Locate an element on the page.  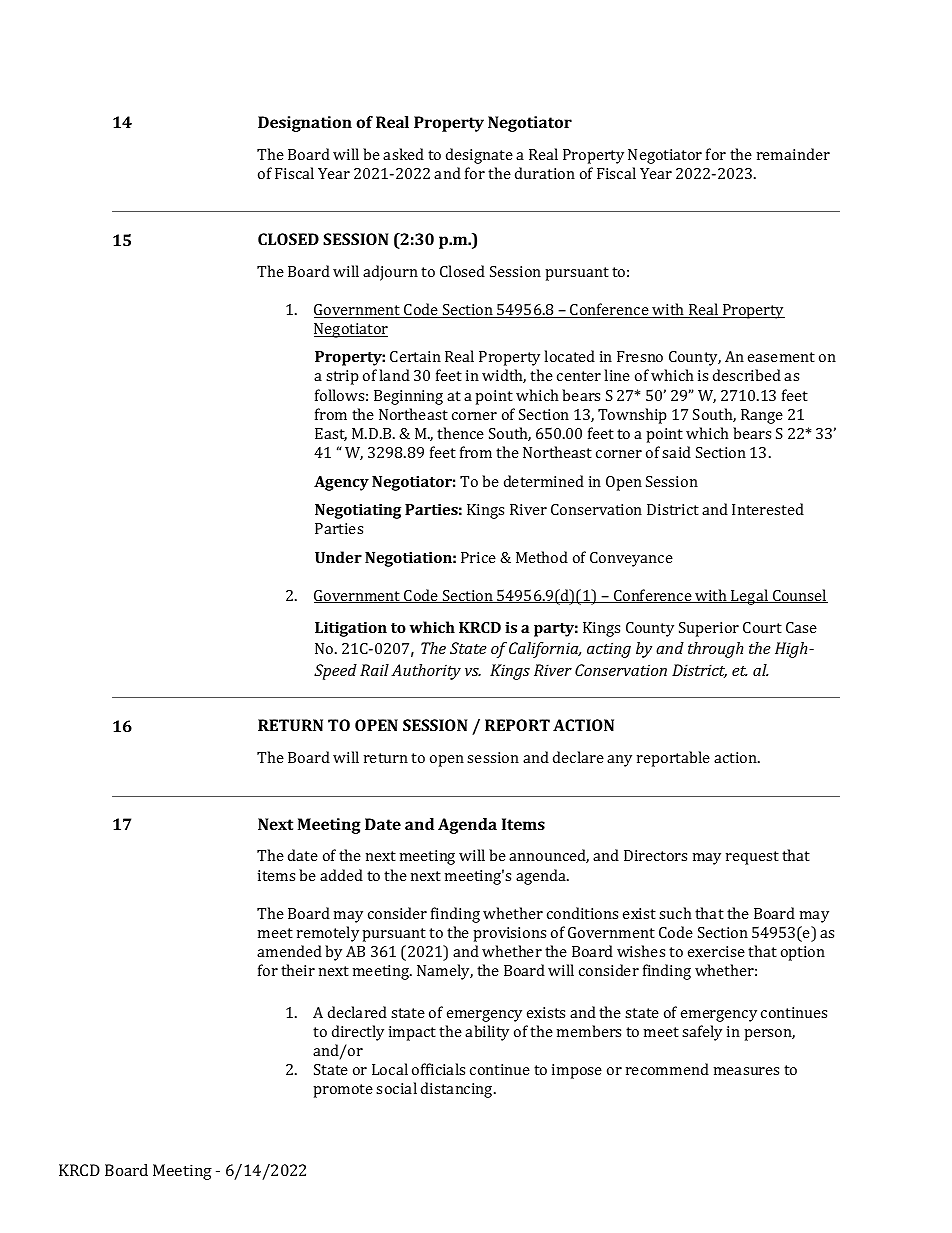
request is located at coordinates (752, 858).
